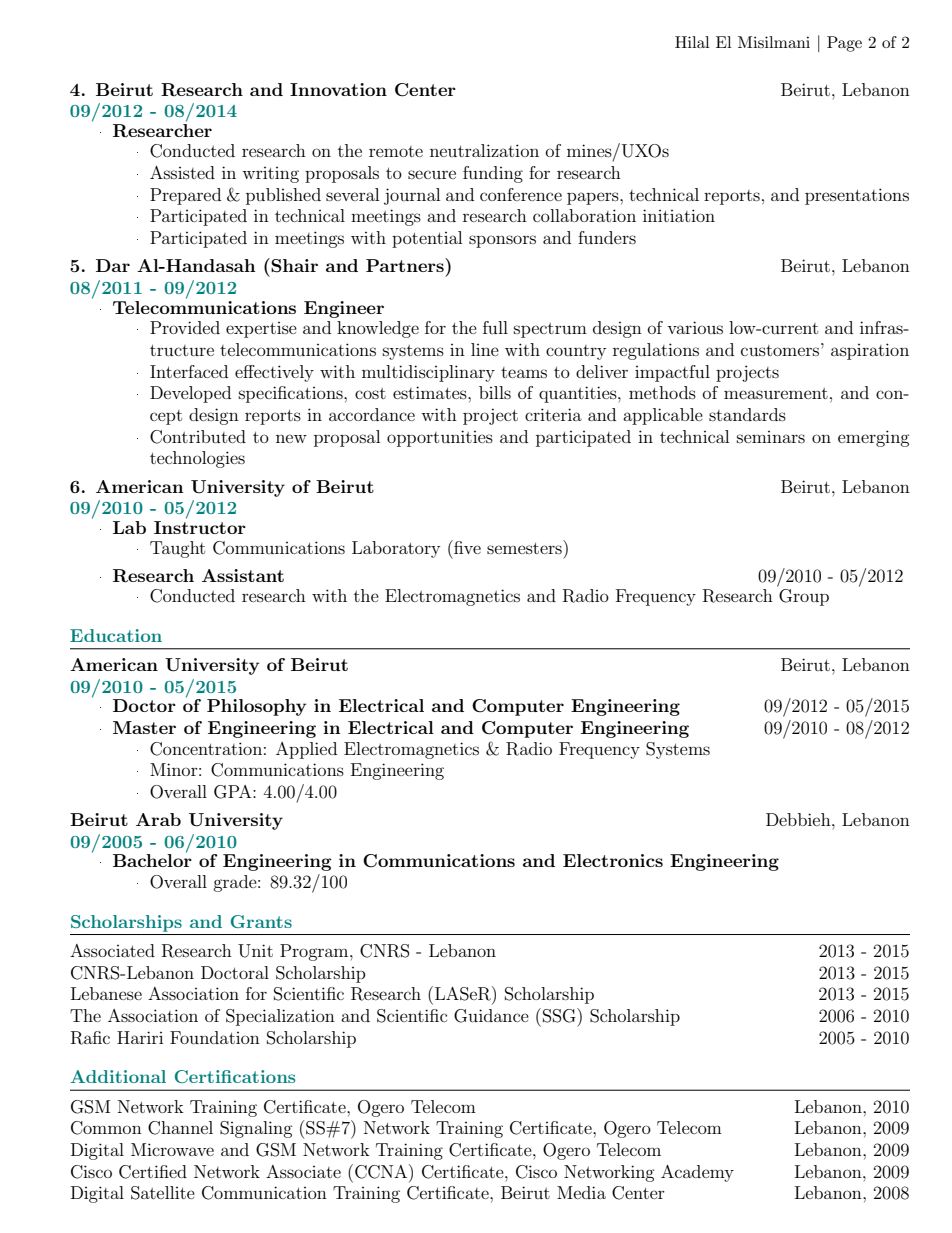  What do you see at coordinates (172, 1149) in the screenshot?
I see `Microwave` at bounding box center [172, 1149].
